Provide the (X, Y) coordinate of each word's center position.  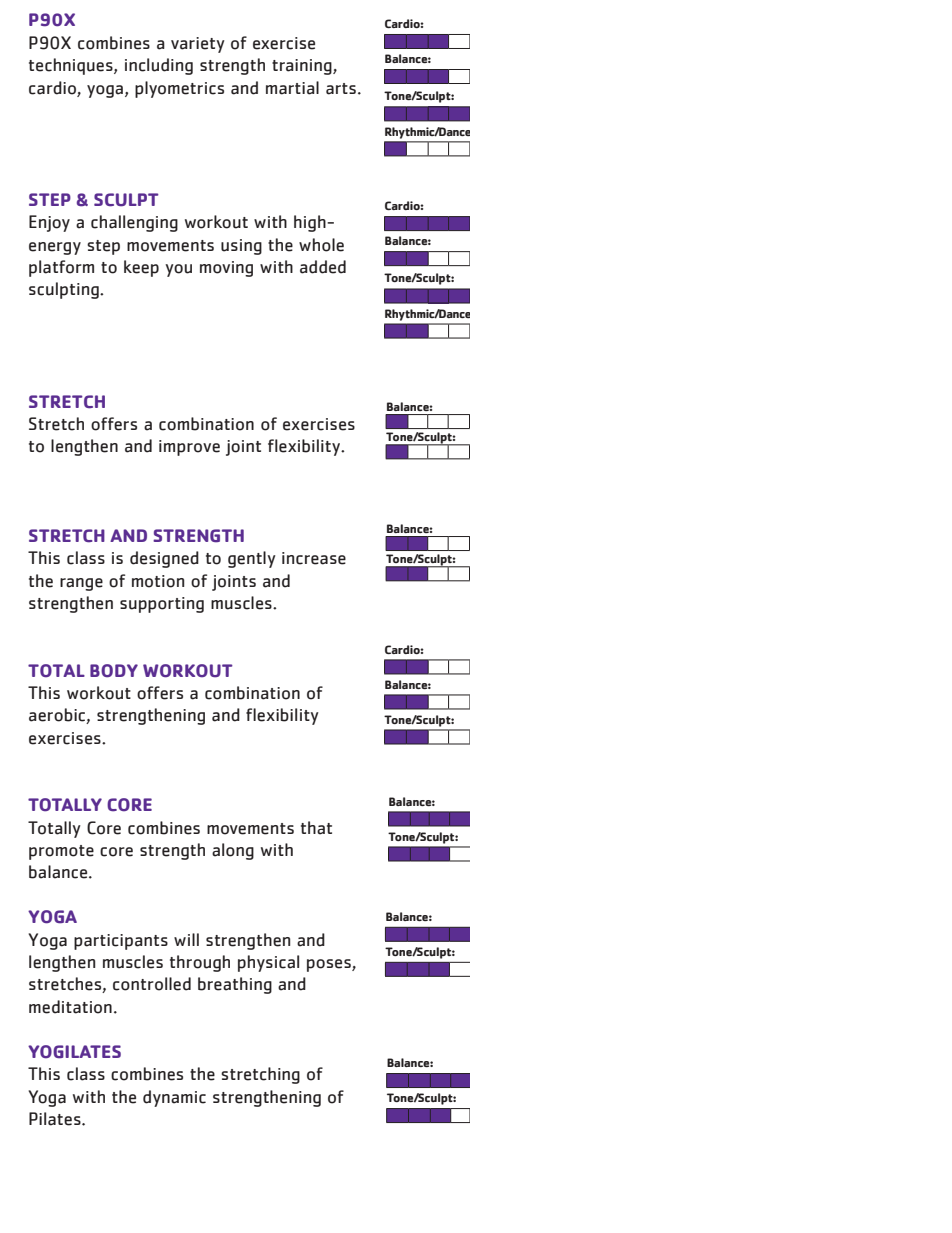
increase (314, 558)
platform (61, 268)
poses (330, 965)
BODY (114, 671)
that (316, 828)
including (159, 66)
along (233, 851)
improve (189, 448)
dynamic (174, 1098)
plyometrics (179, 89)
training (303, 67)
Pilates (56, 1119)
